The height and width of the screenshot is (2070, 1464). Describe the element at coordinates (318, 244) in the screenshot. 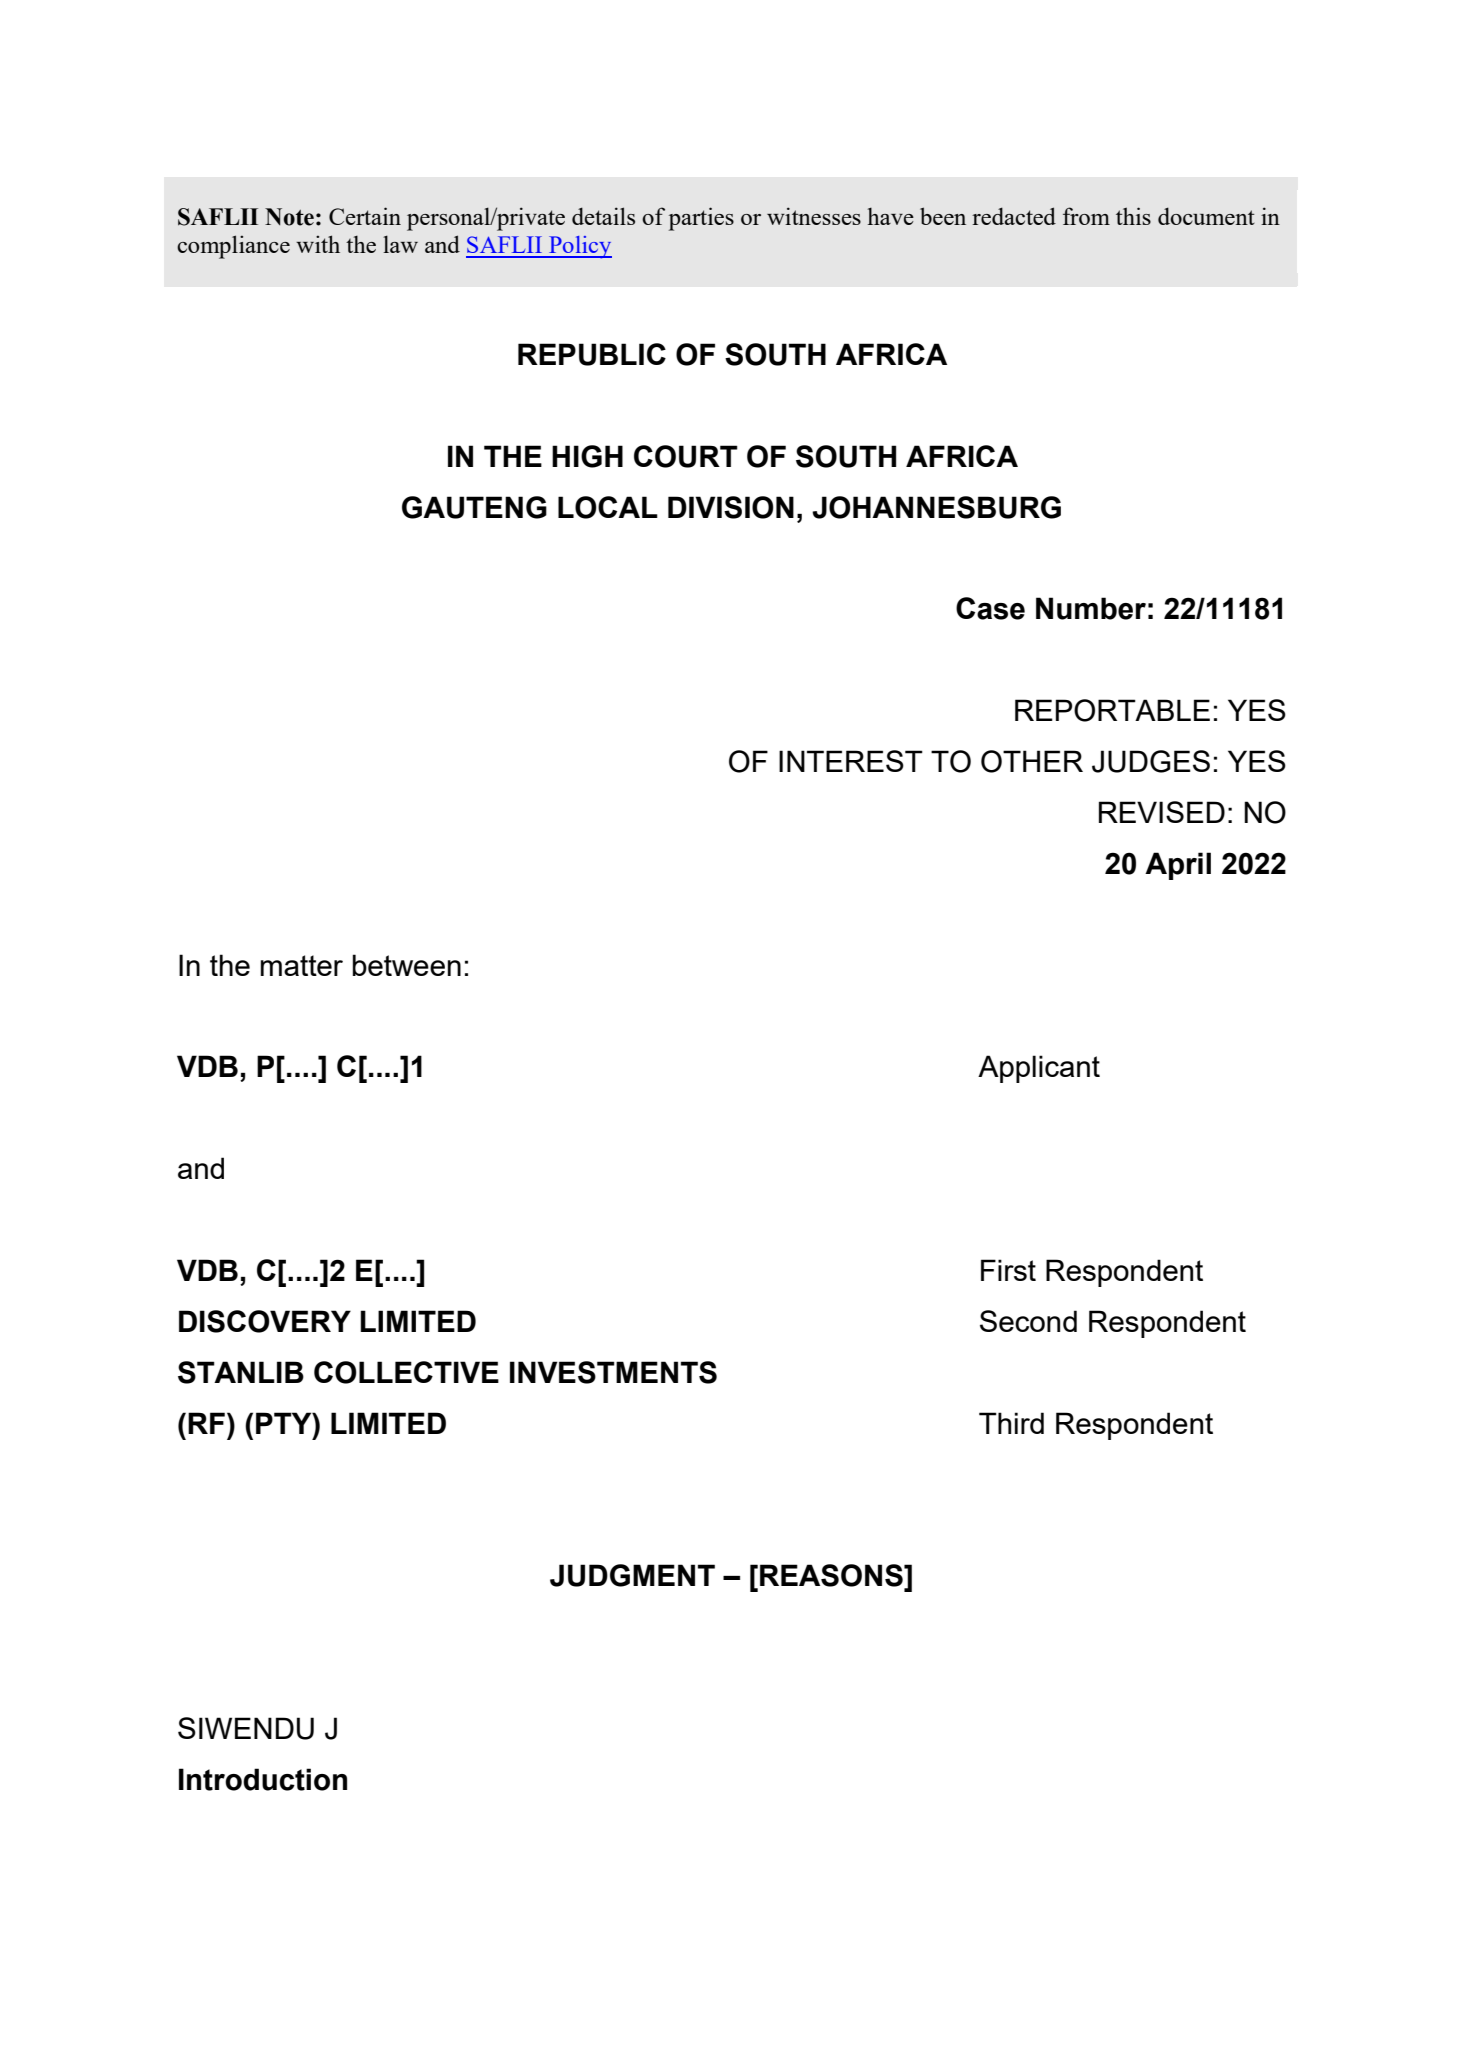

I see `with` at that location.
